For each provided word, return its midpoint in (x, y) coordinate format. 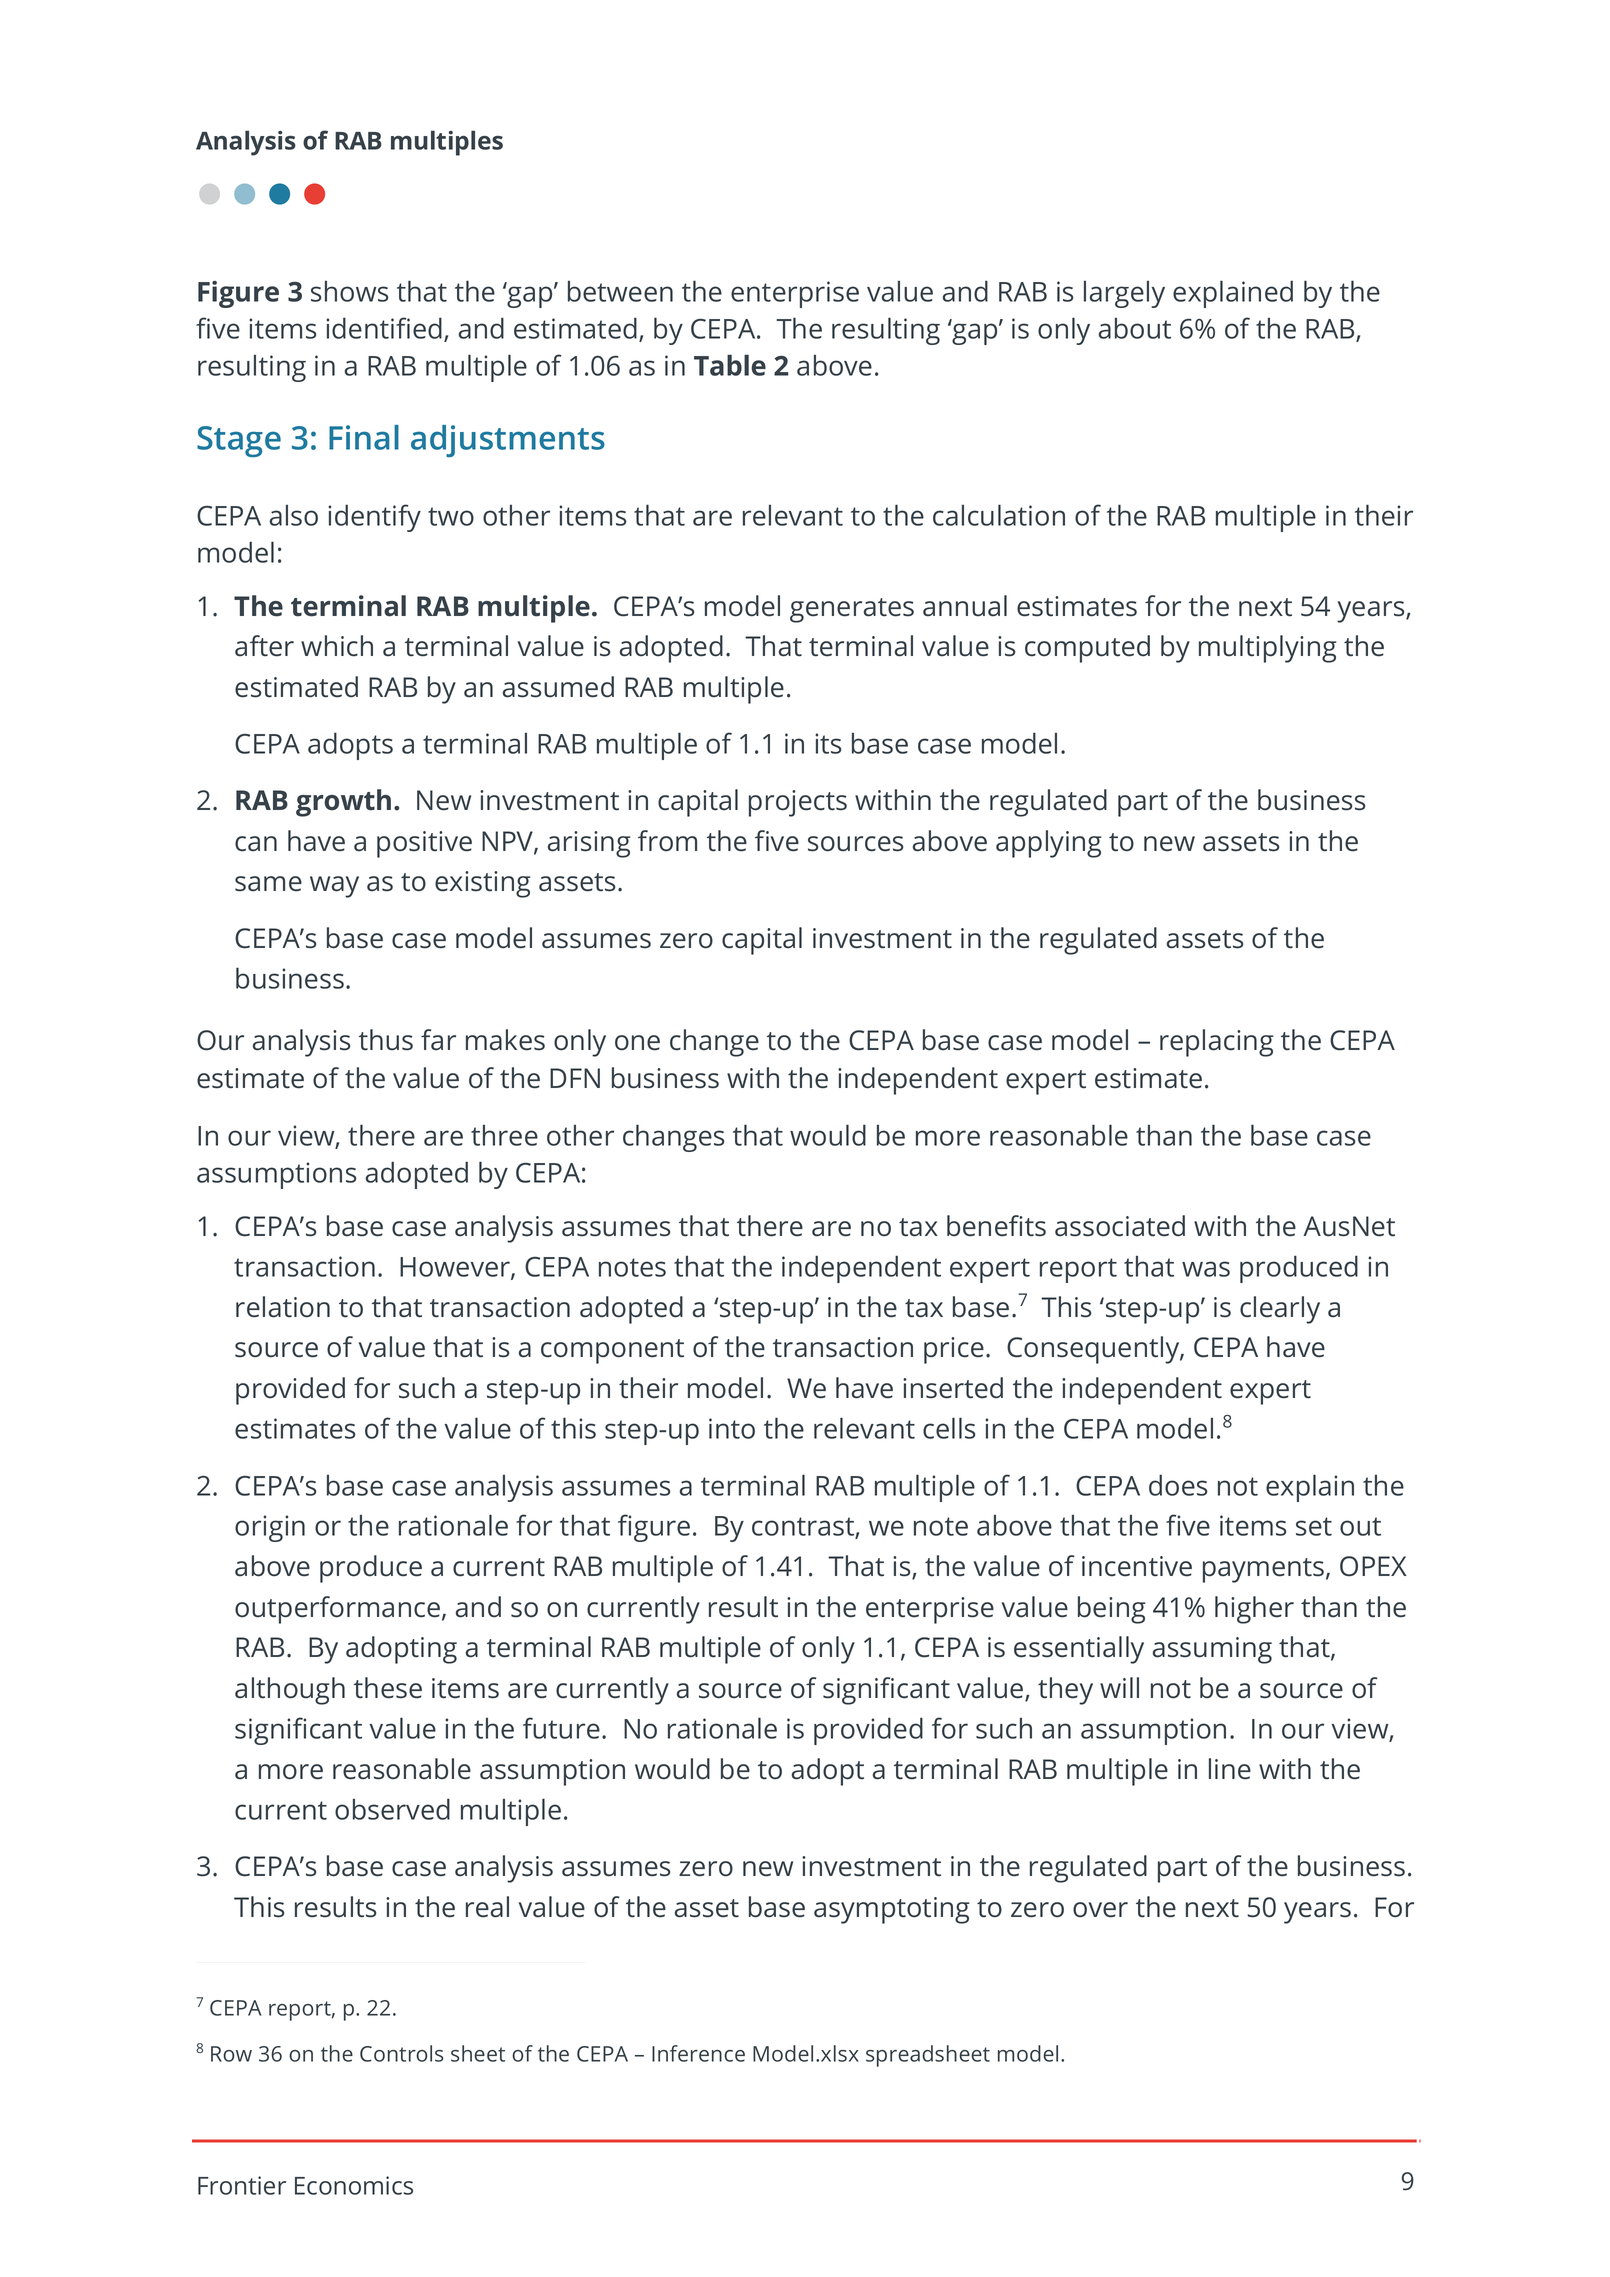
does (1178, 1485)
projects (798, 803)
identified (384, 328)
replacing (1217, 1043)
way (334, 887)
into (732, 1428)
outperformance (337, 1610)
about (1134, 328)
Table (730, 365)
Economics (354, 2185)
